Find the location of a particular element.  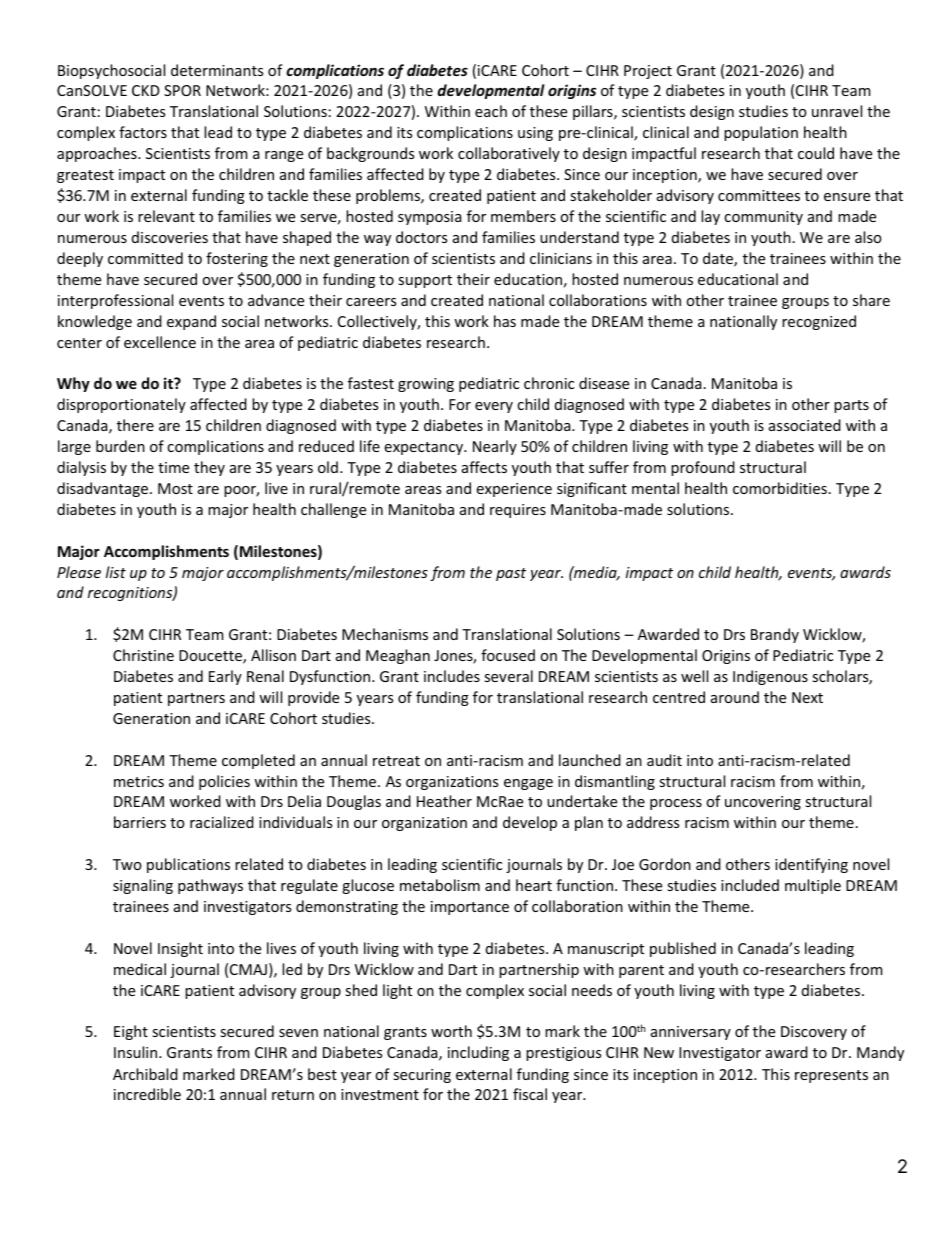

identifying is located at coordinates (811, 865).
